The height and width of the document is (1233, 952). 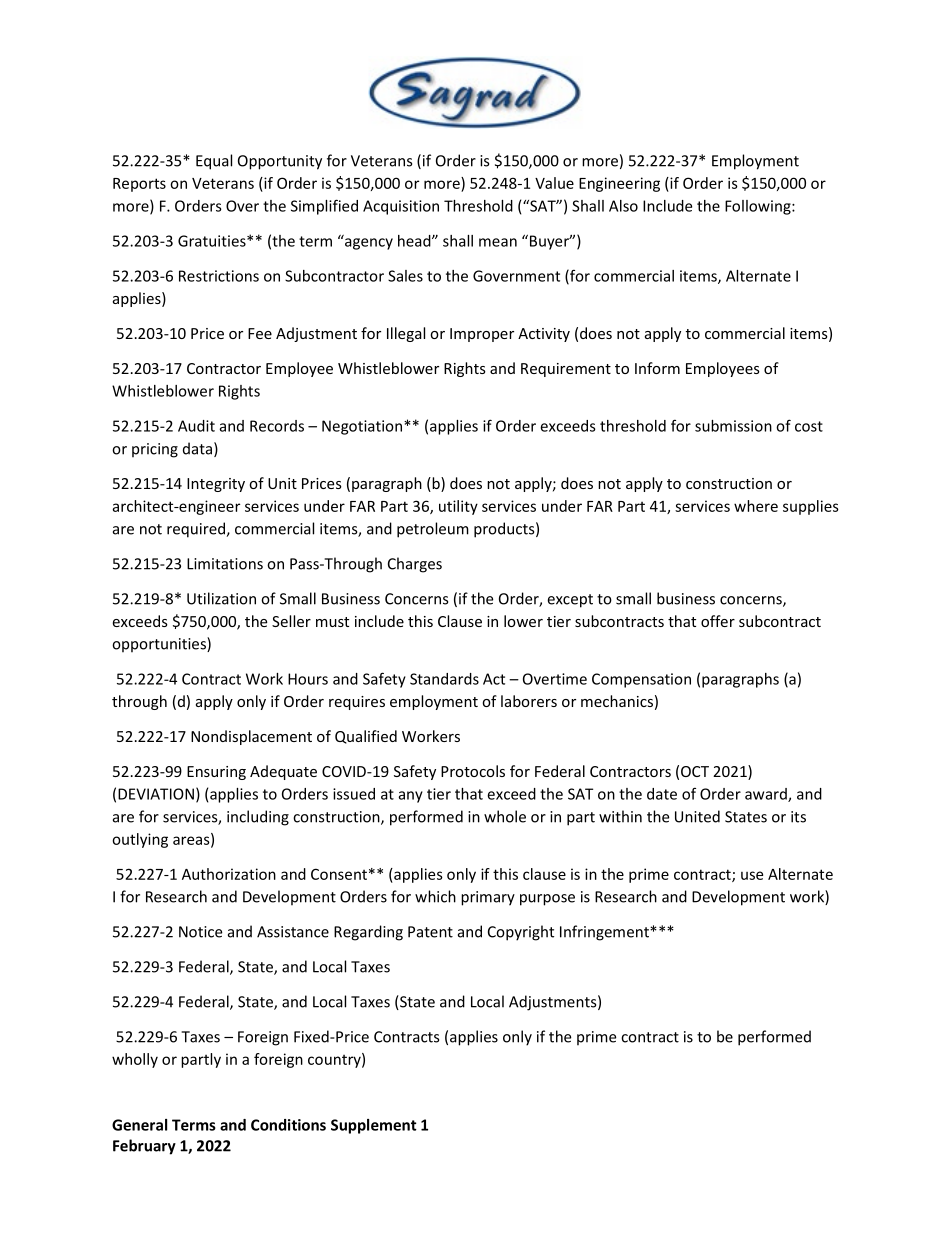 What do you see at coordinates (767, 795) in the document?
I see `award` at bounding box center [767, 795].
